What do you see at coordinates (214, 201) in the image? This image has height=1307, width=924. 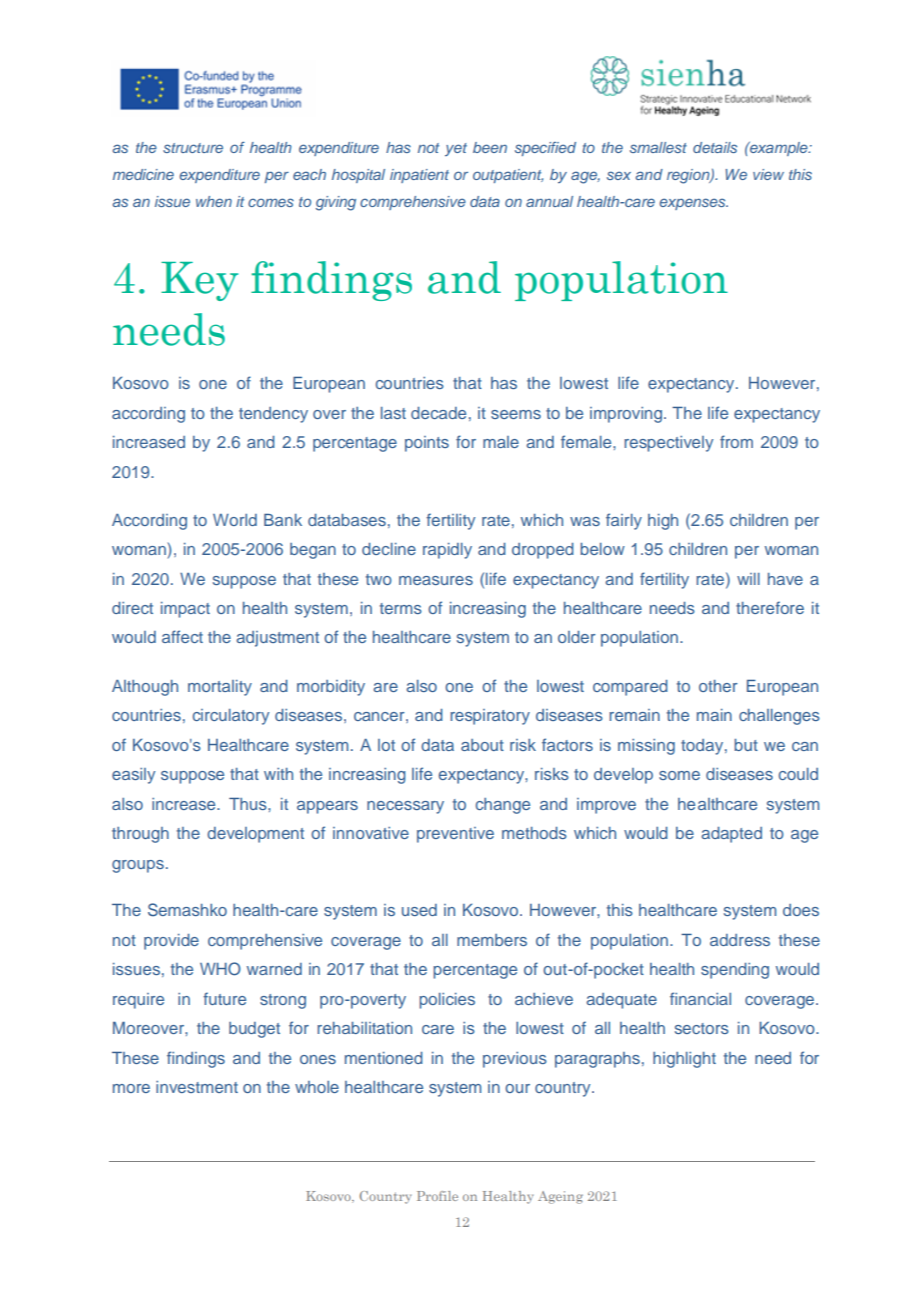 I see `when` at bounding box center [214, 201].
